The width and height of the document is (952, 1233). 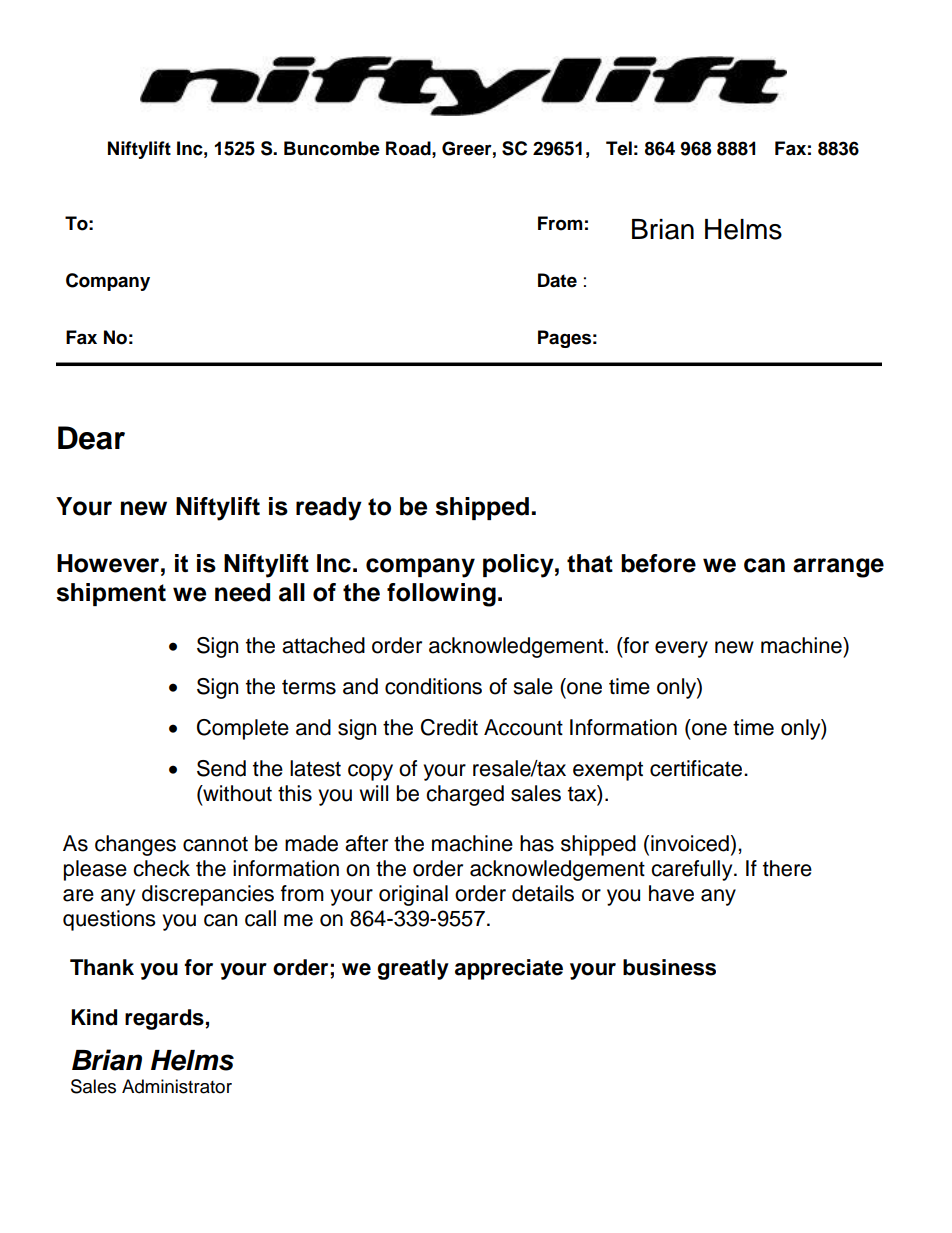 I want to click on before, so click(x=658, y=563).
